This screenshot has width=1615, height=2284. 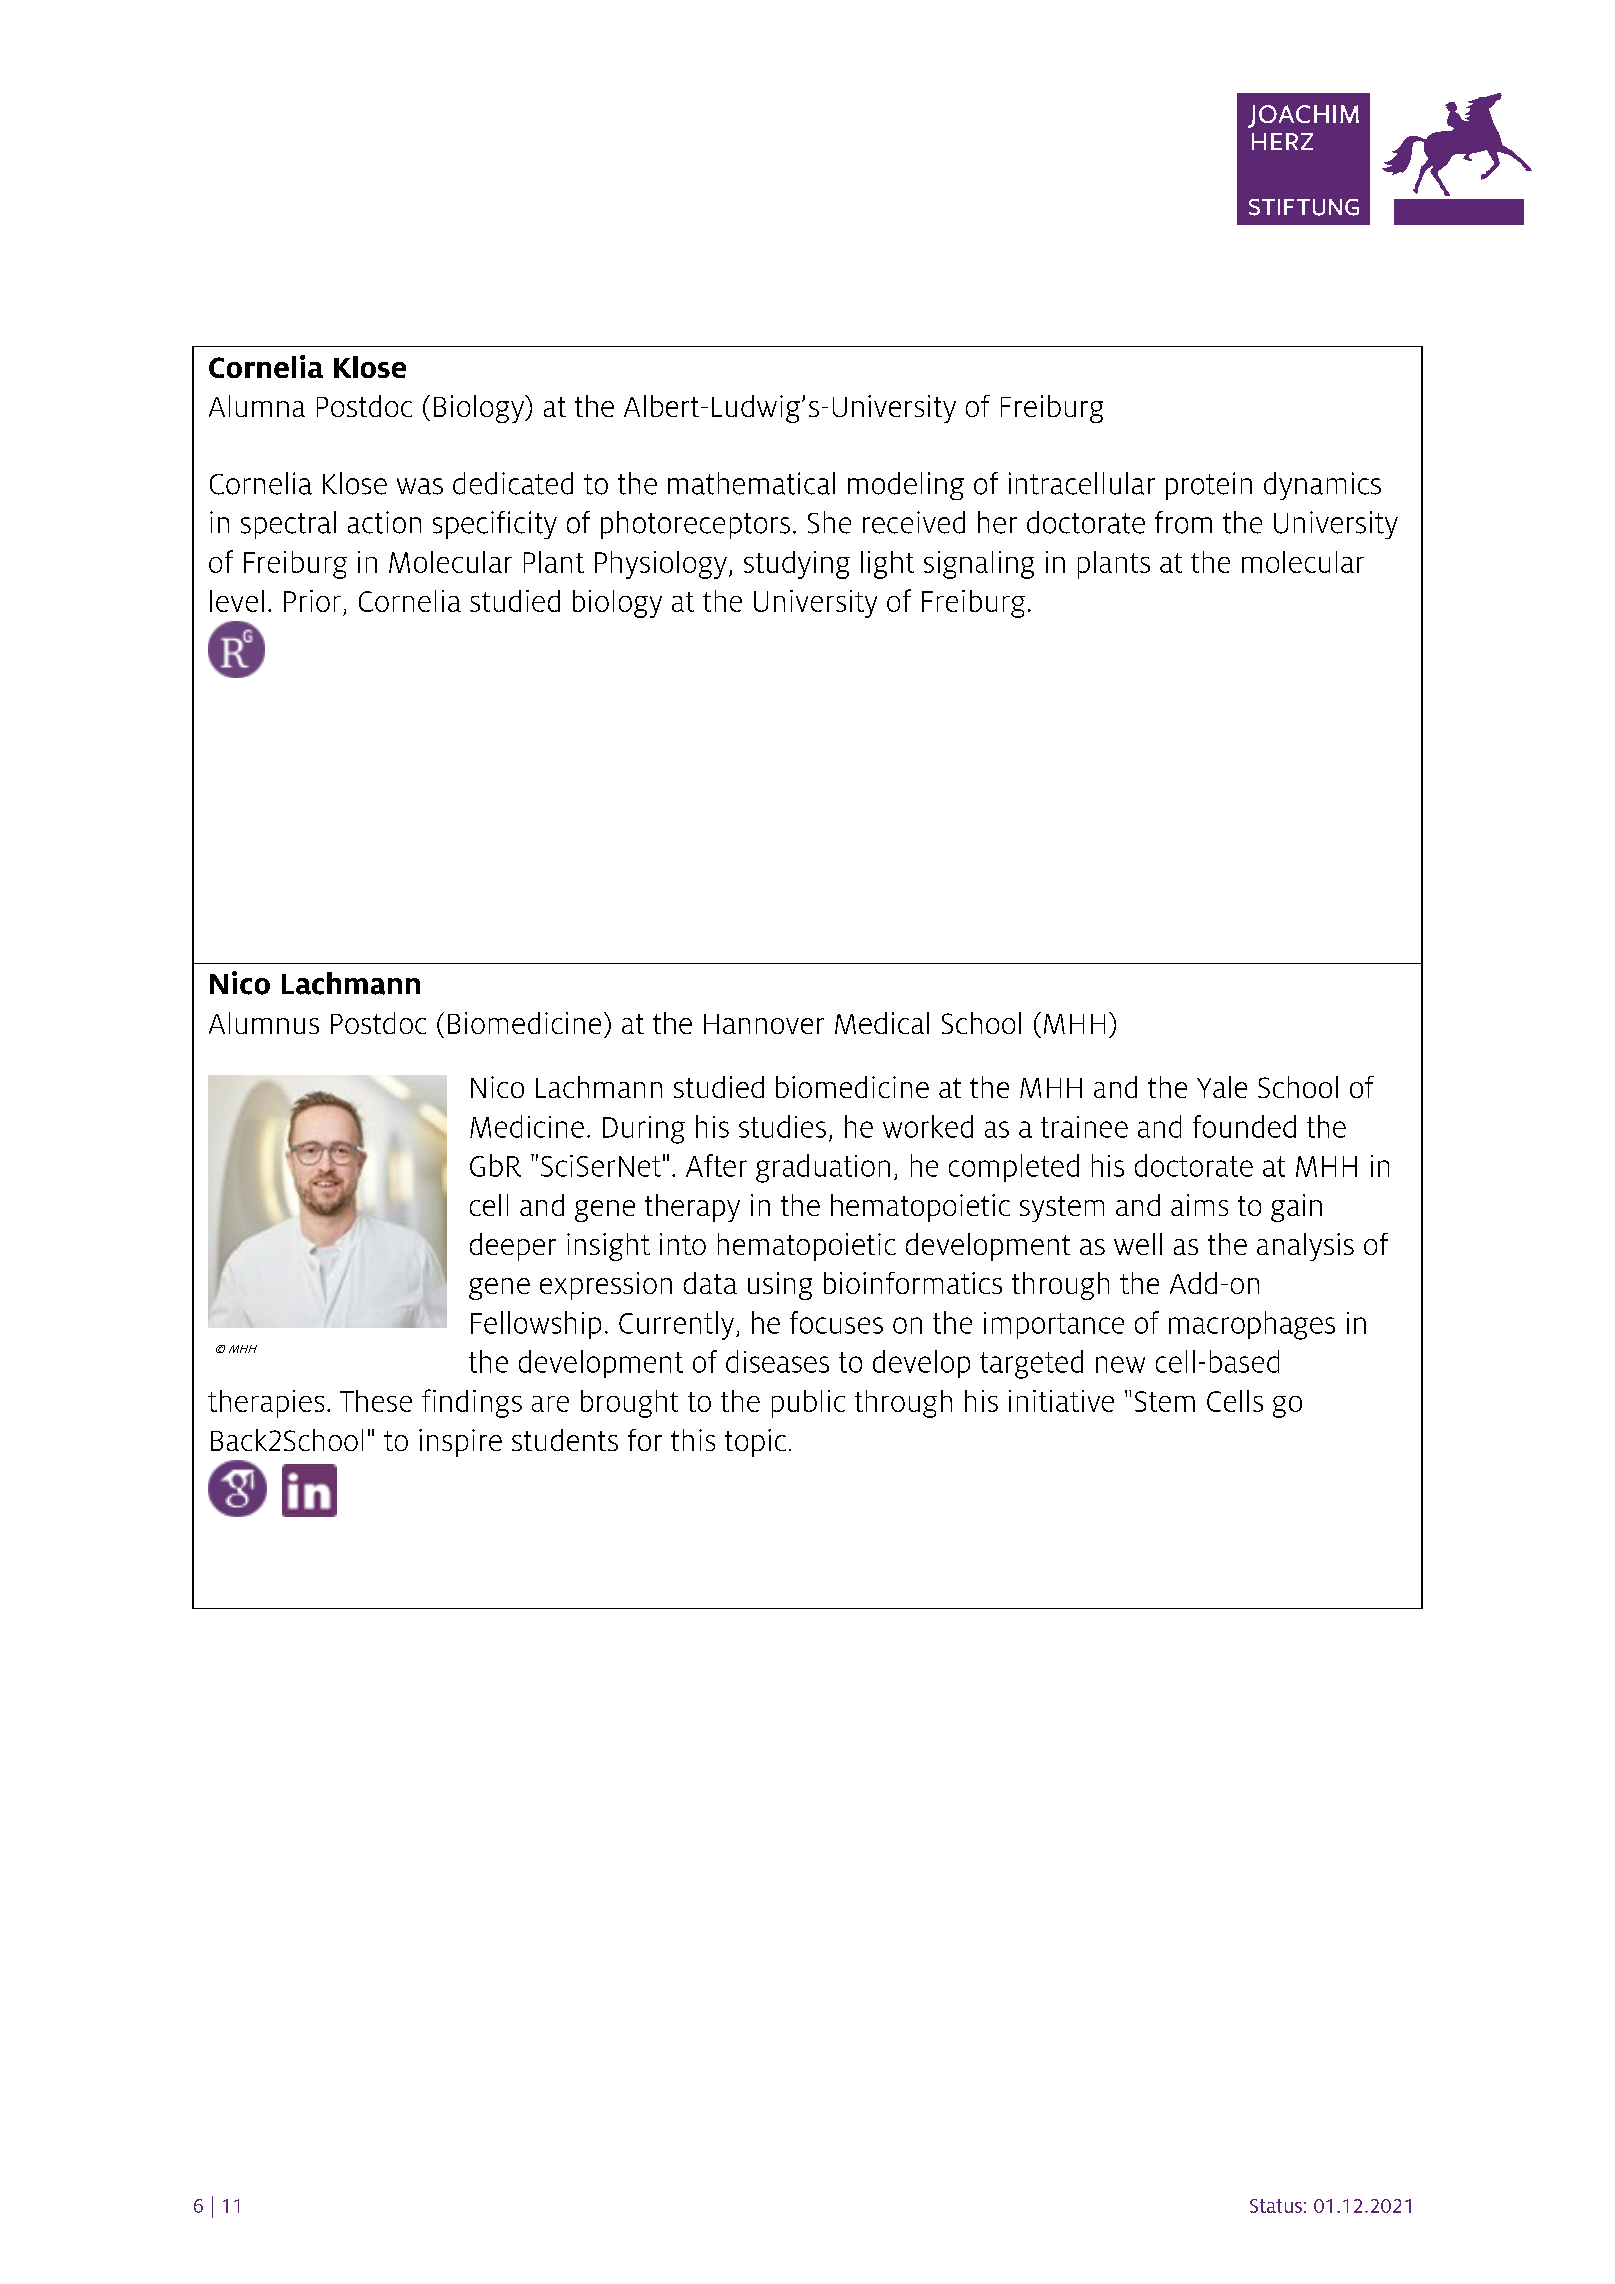 I want to click on protein, so click(x=1209, y=486).
